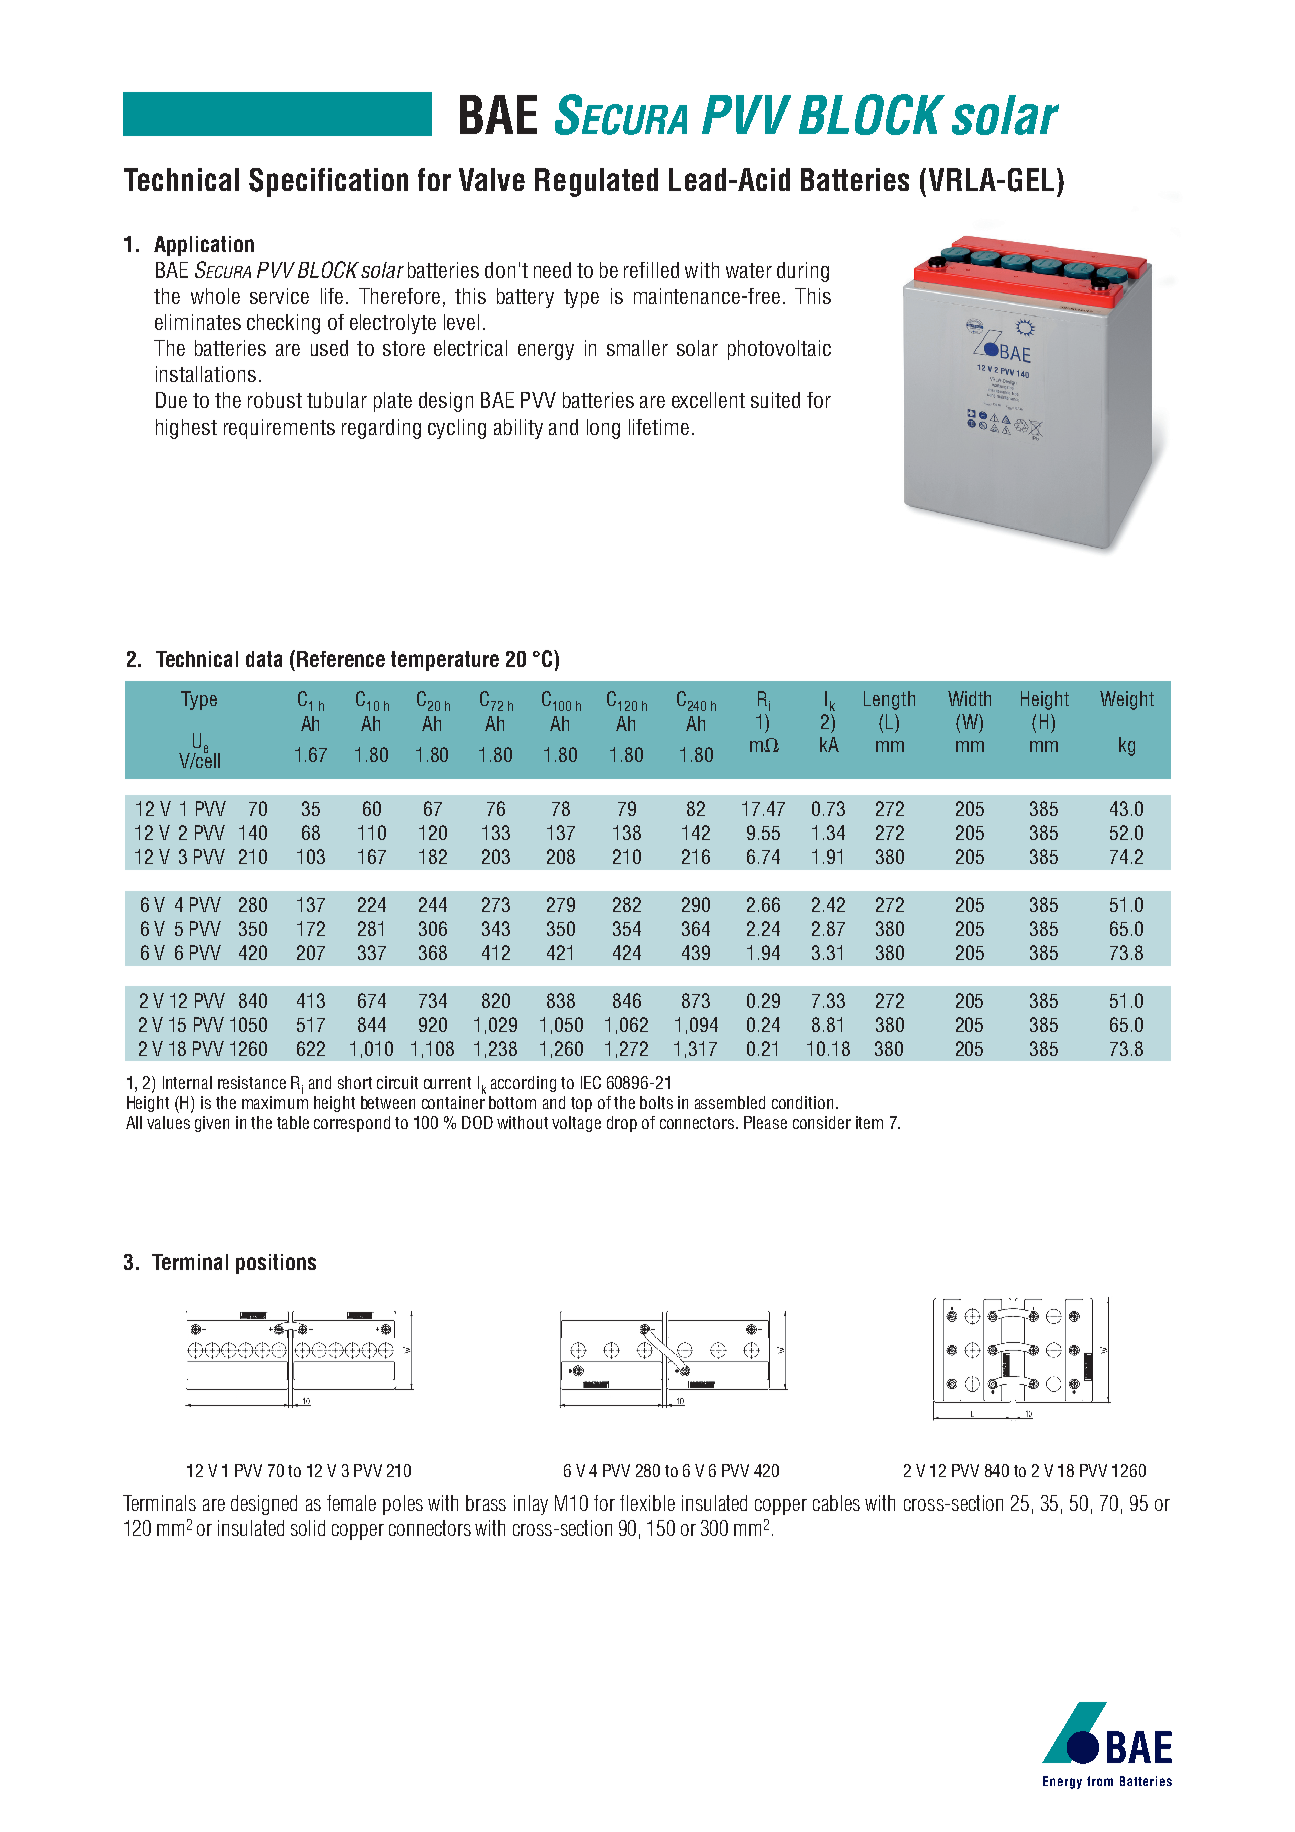  Describe the element at coordinates (647, 1503) in the screenshot. I see `flexible` at that location.
